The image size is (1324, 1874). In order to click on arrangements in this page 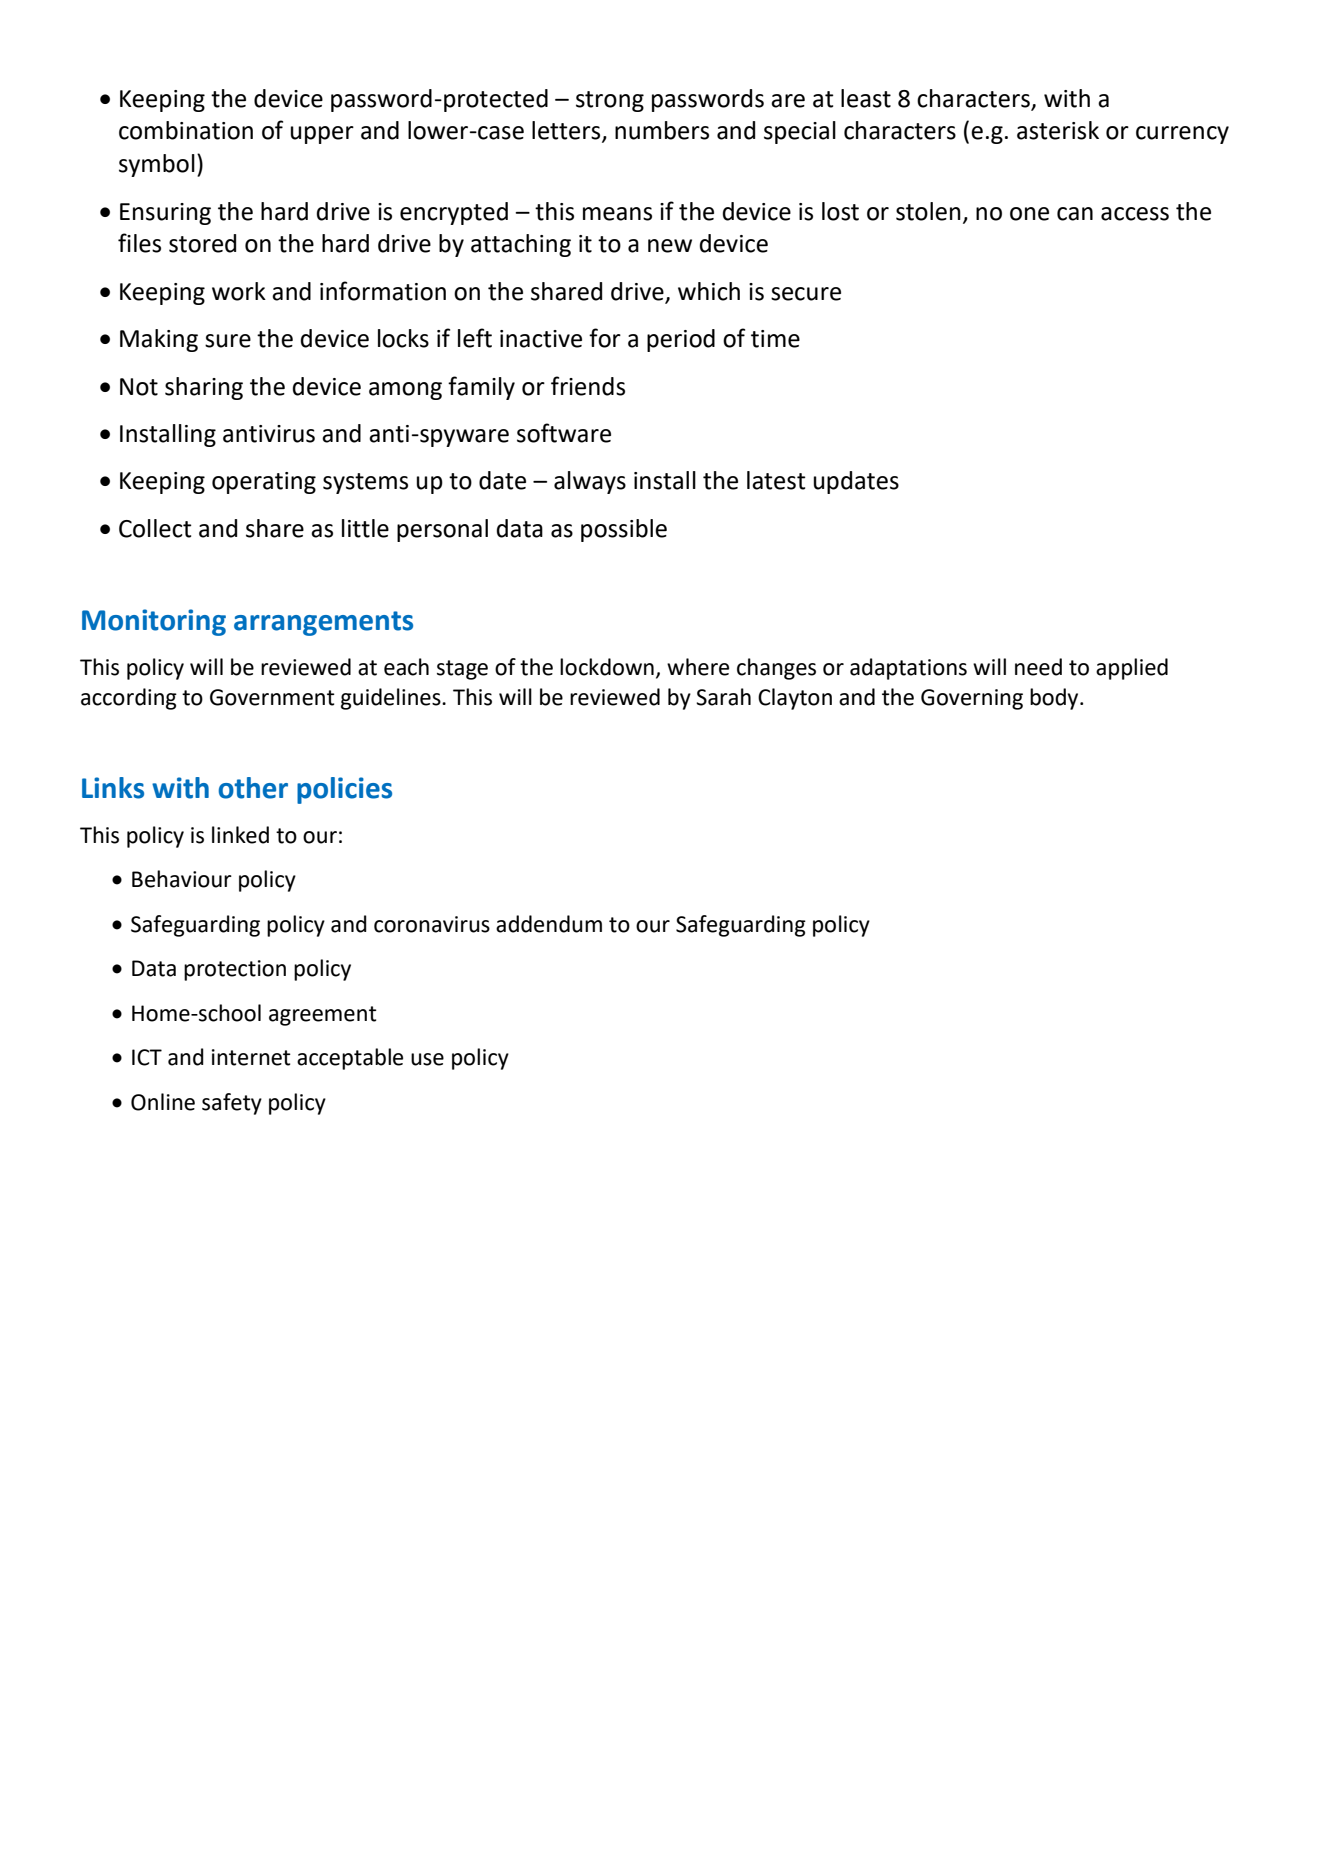, I will do `click(323, 623)`.
